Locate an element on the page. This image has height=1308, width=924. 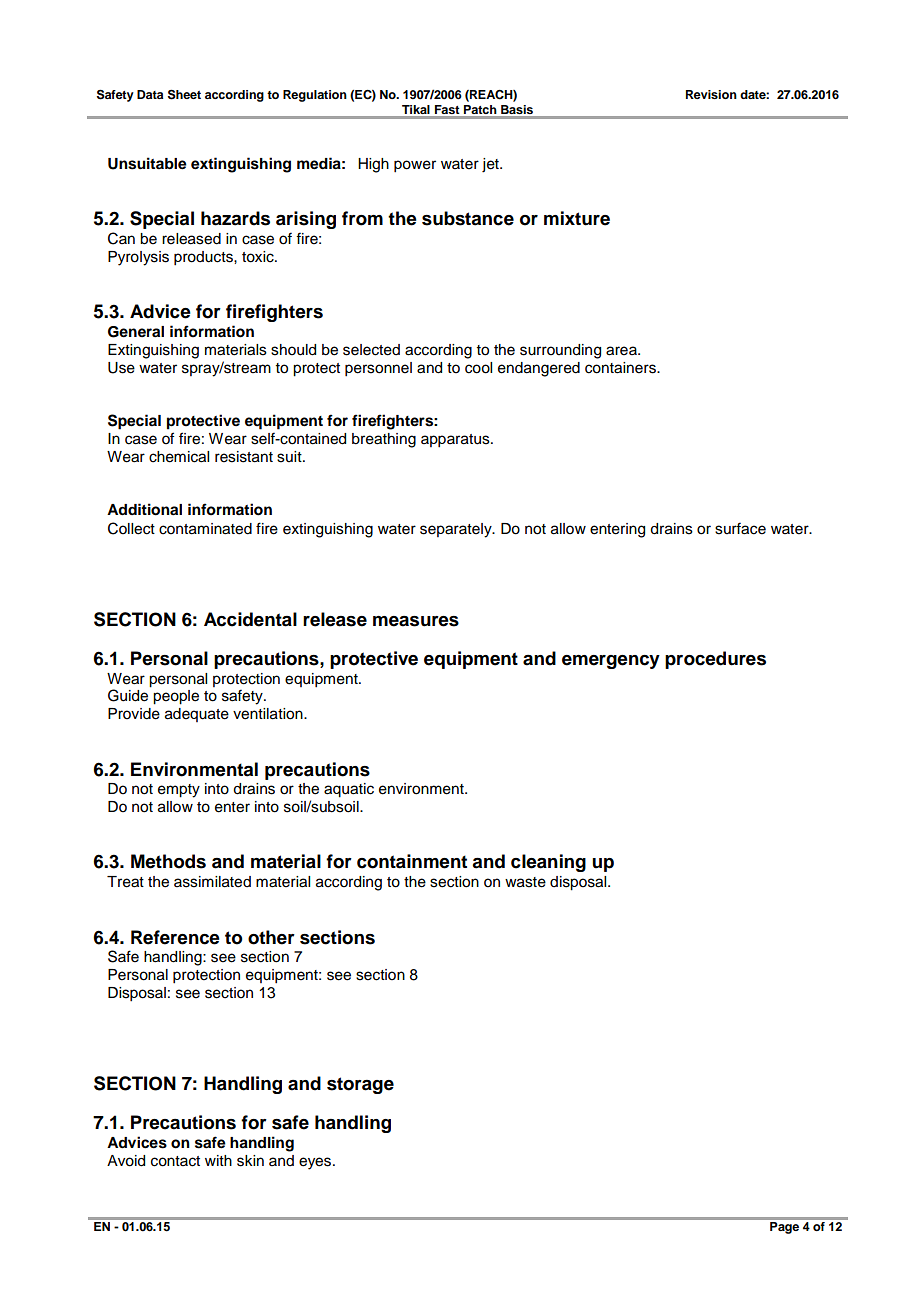
Revision is located at coordinates (711, 94).
